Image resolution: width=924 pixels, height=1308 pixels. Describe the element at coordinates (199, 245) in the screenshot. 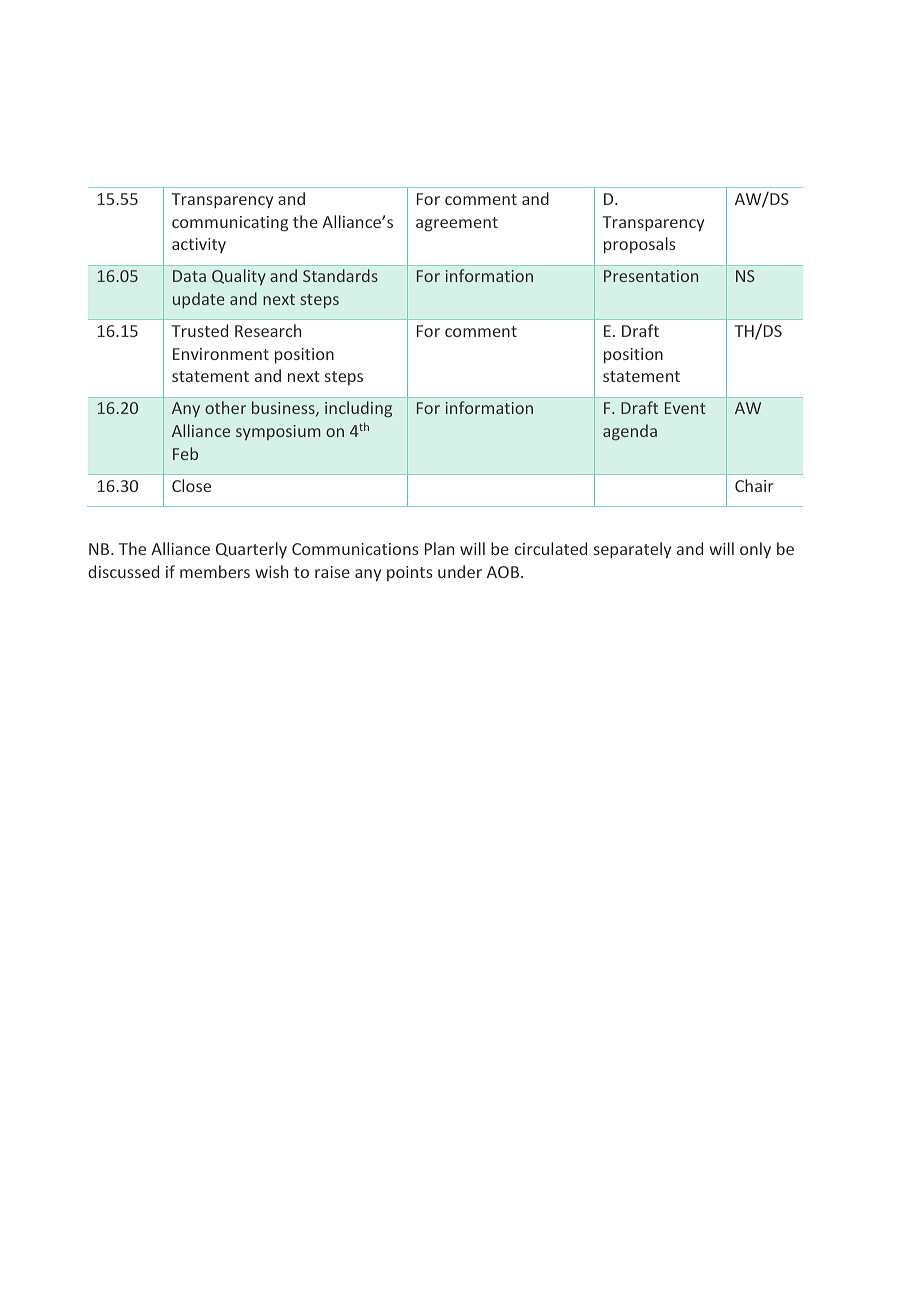

I see `activity` at that location.
